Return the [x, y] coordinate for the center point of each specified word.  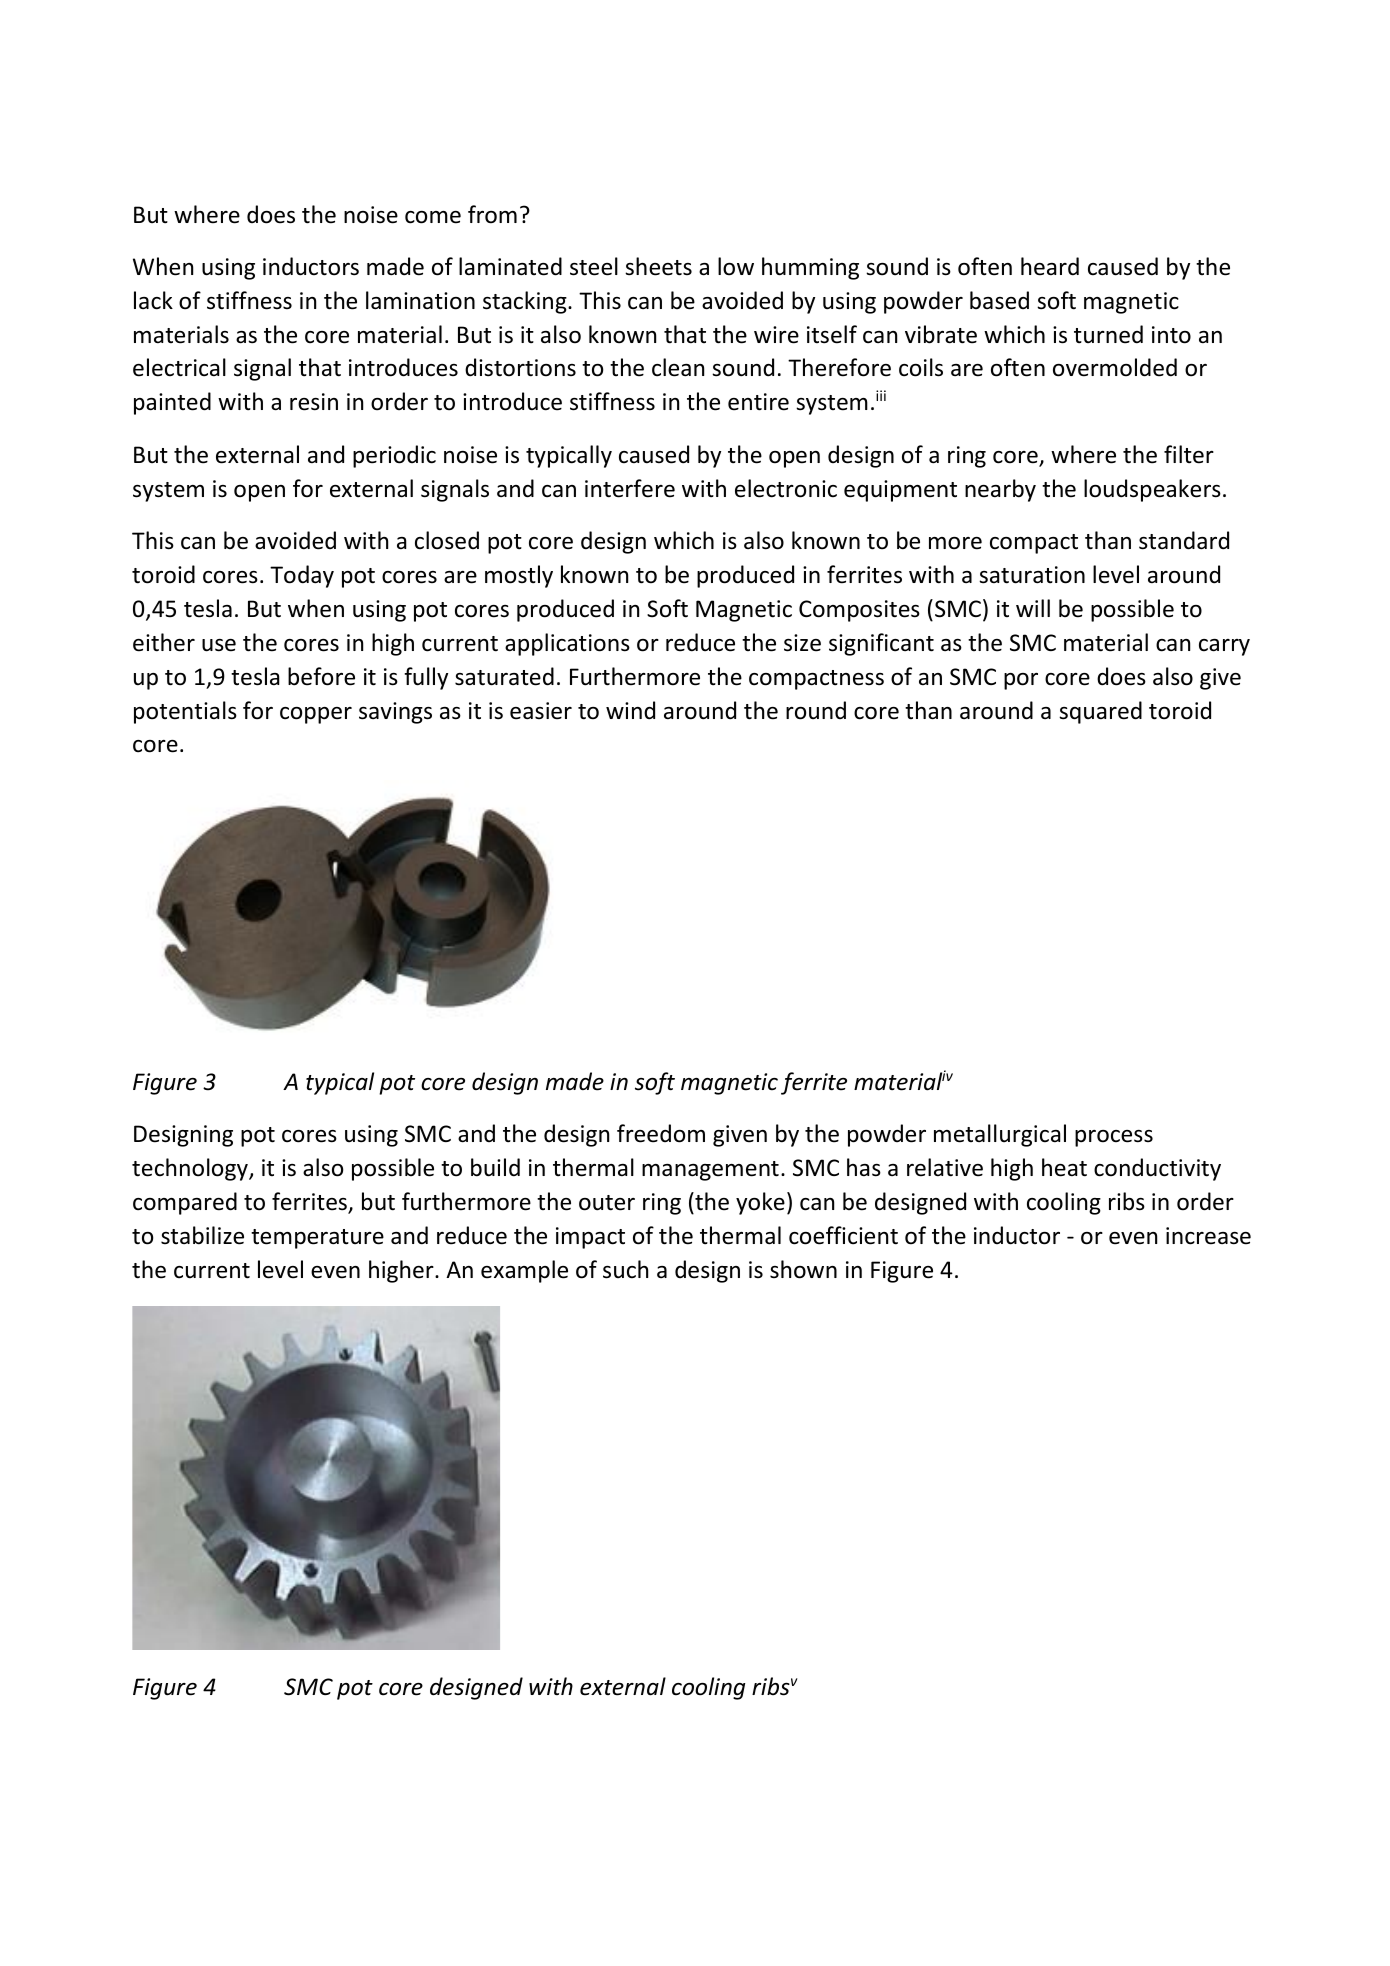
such [625, 1269]
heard [1050, 266]
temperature [317, 1239]
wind [630, 710]
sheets [658, 266]
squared [1100, 712]
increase [1208, 1236]
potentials [185, 712]
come [433, 217]
